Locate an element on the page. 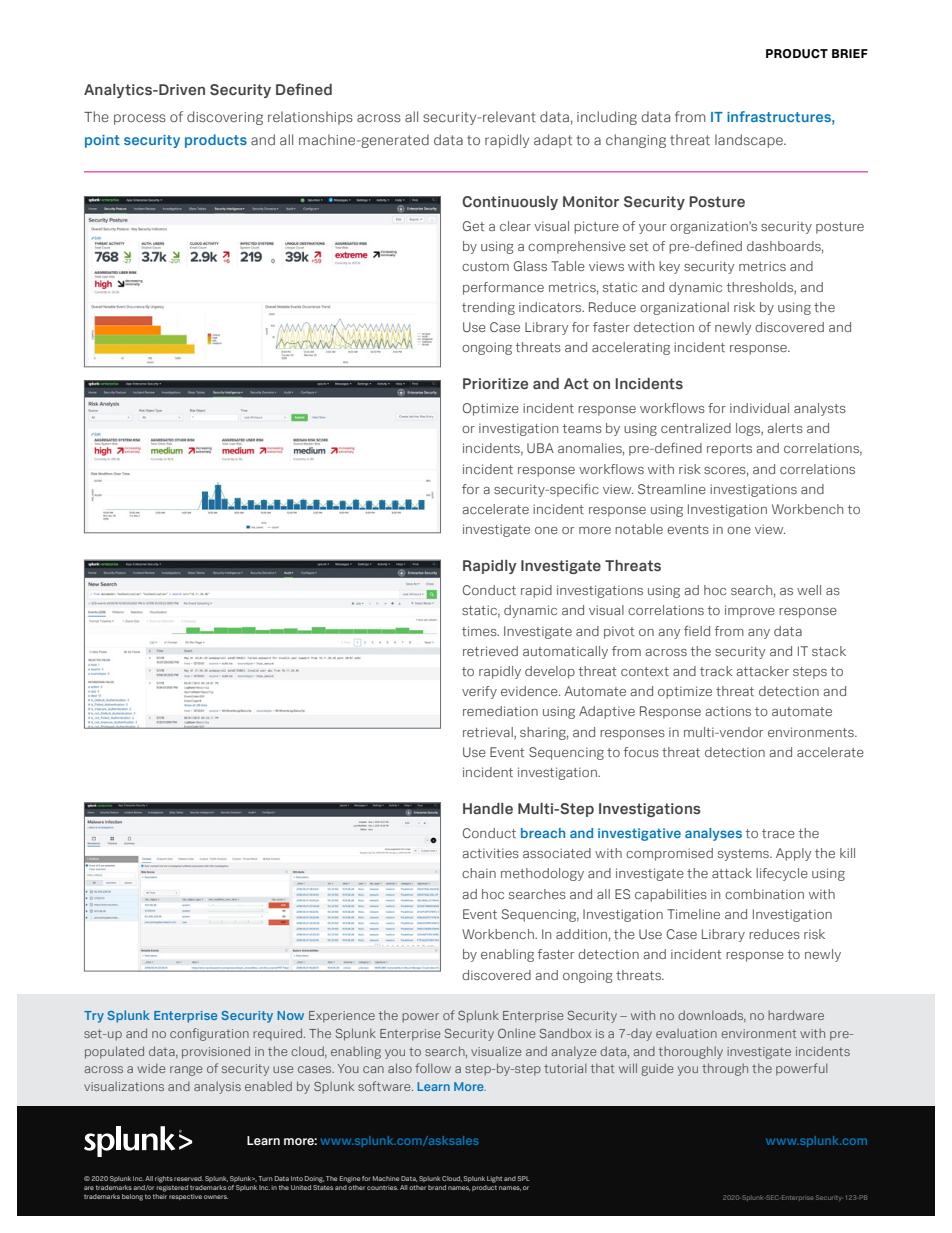 Image resolution: width=952 pixels, height=1233 pixels. trace is located at coordinates (778, 833).
